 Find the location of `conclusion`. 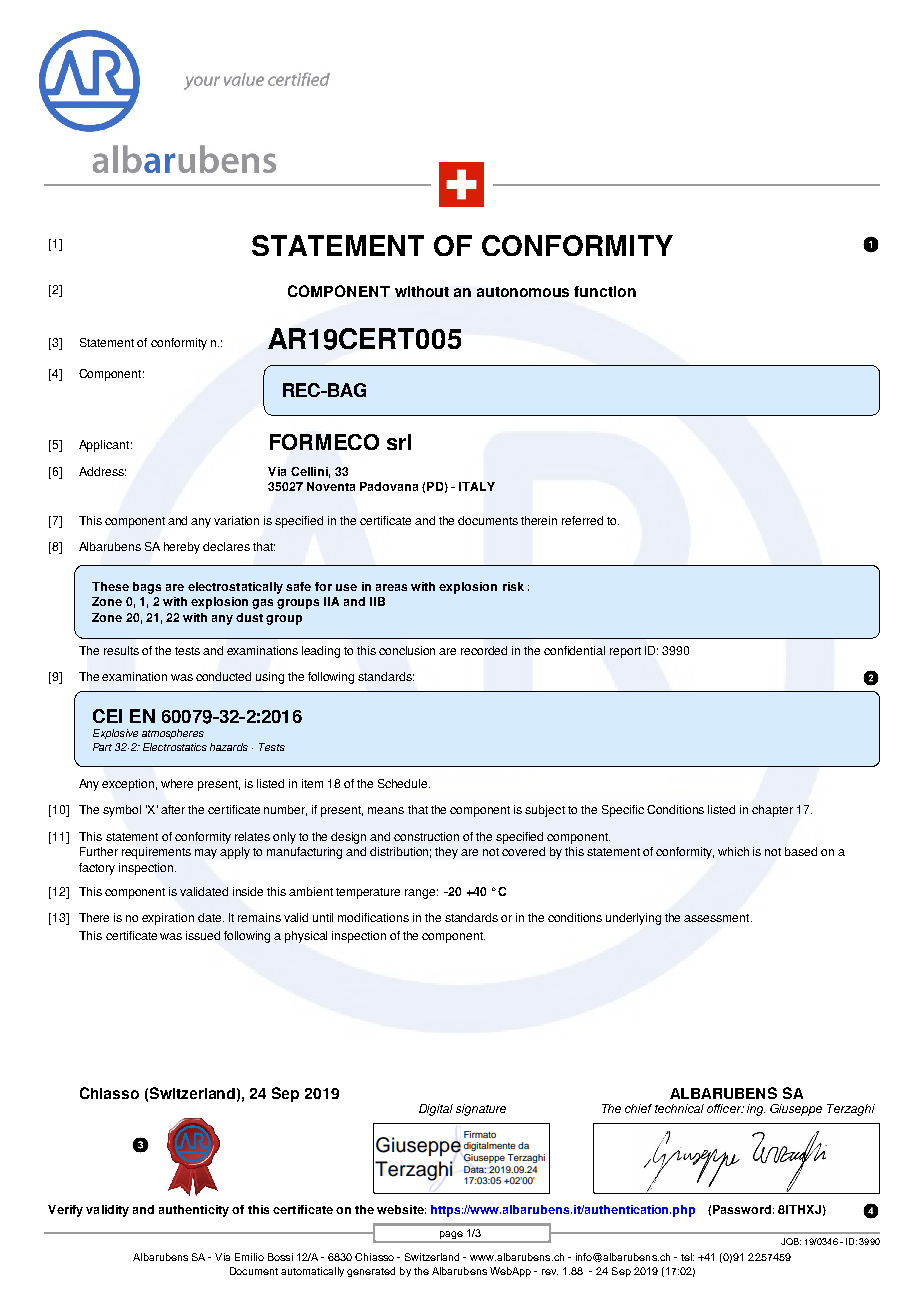

conclusion is located at coordinates (407, 650).
